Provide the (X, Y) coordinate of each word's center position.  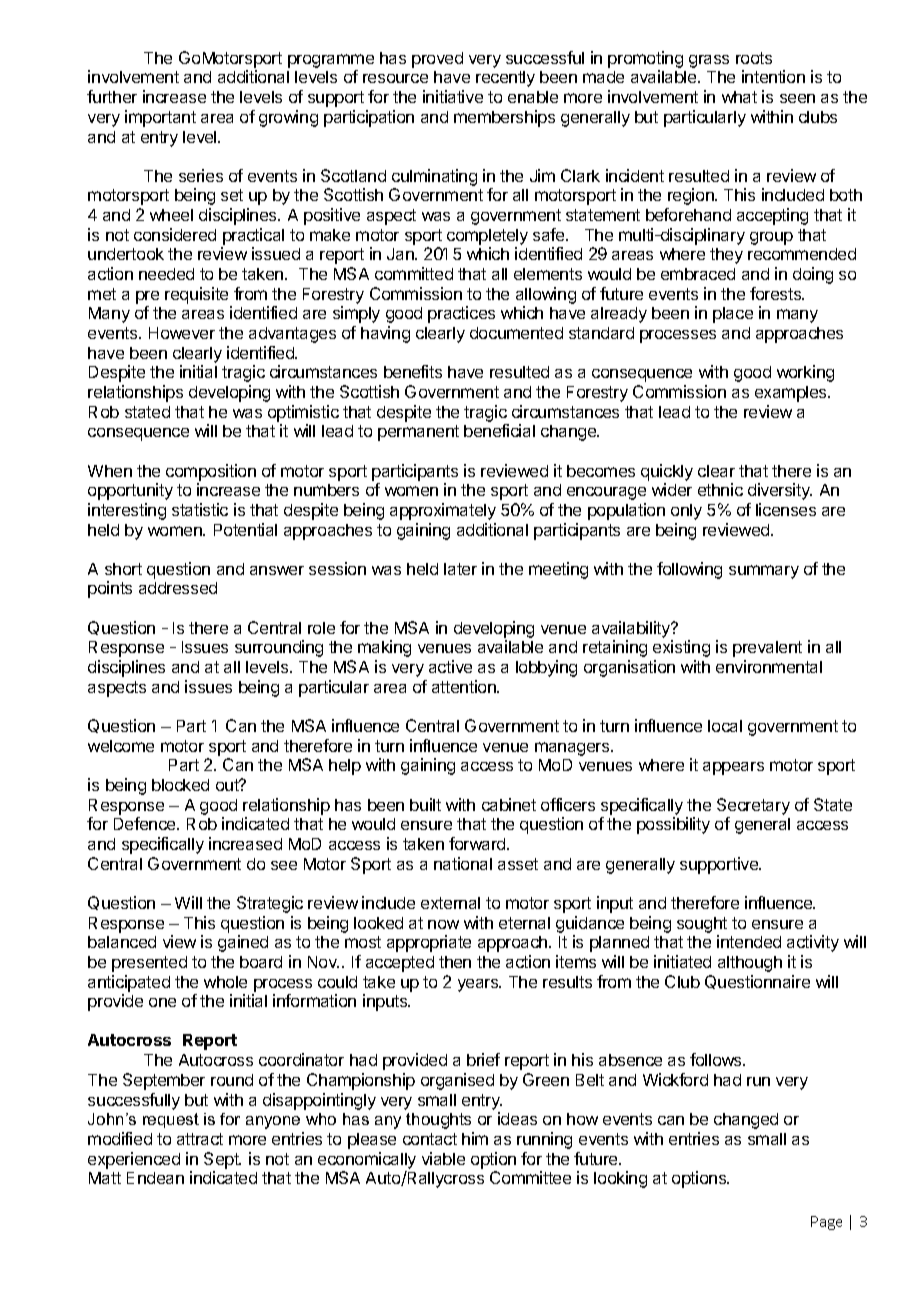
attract (200, 1139)
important (160, 118)
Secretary (753, 806)
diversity (780, 491)
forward (478, 843)
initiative (453, 96)
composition (211, 472)
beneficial (499, 430)
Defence (146, 823)
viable (443, 1158)
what (739, 97)
